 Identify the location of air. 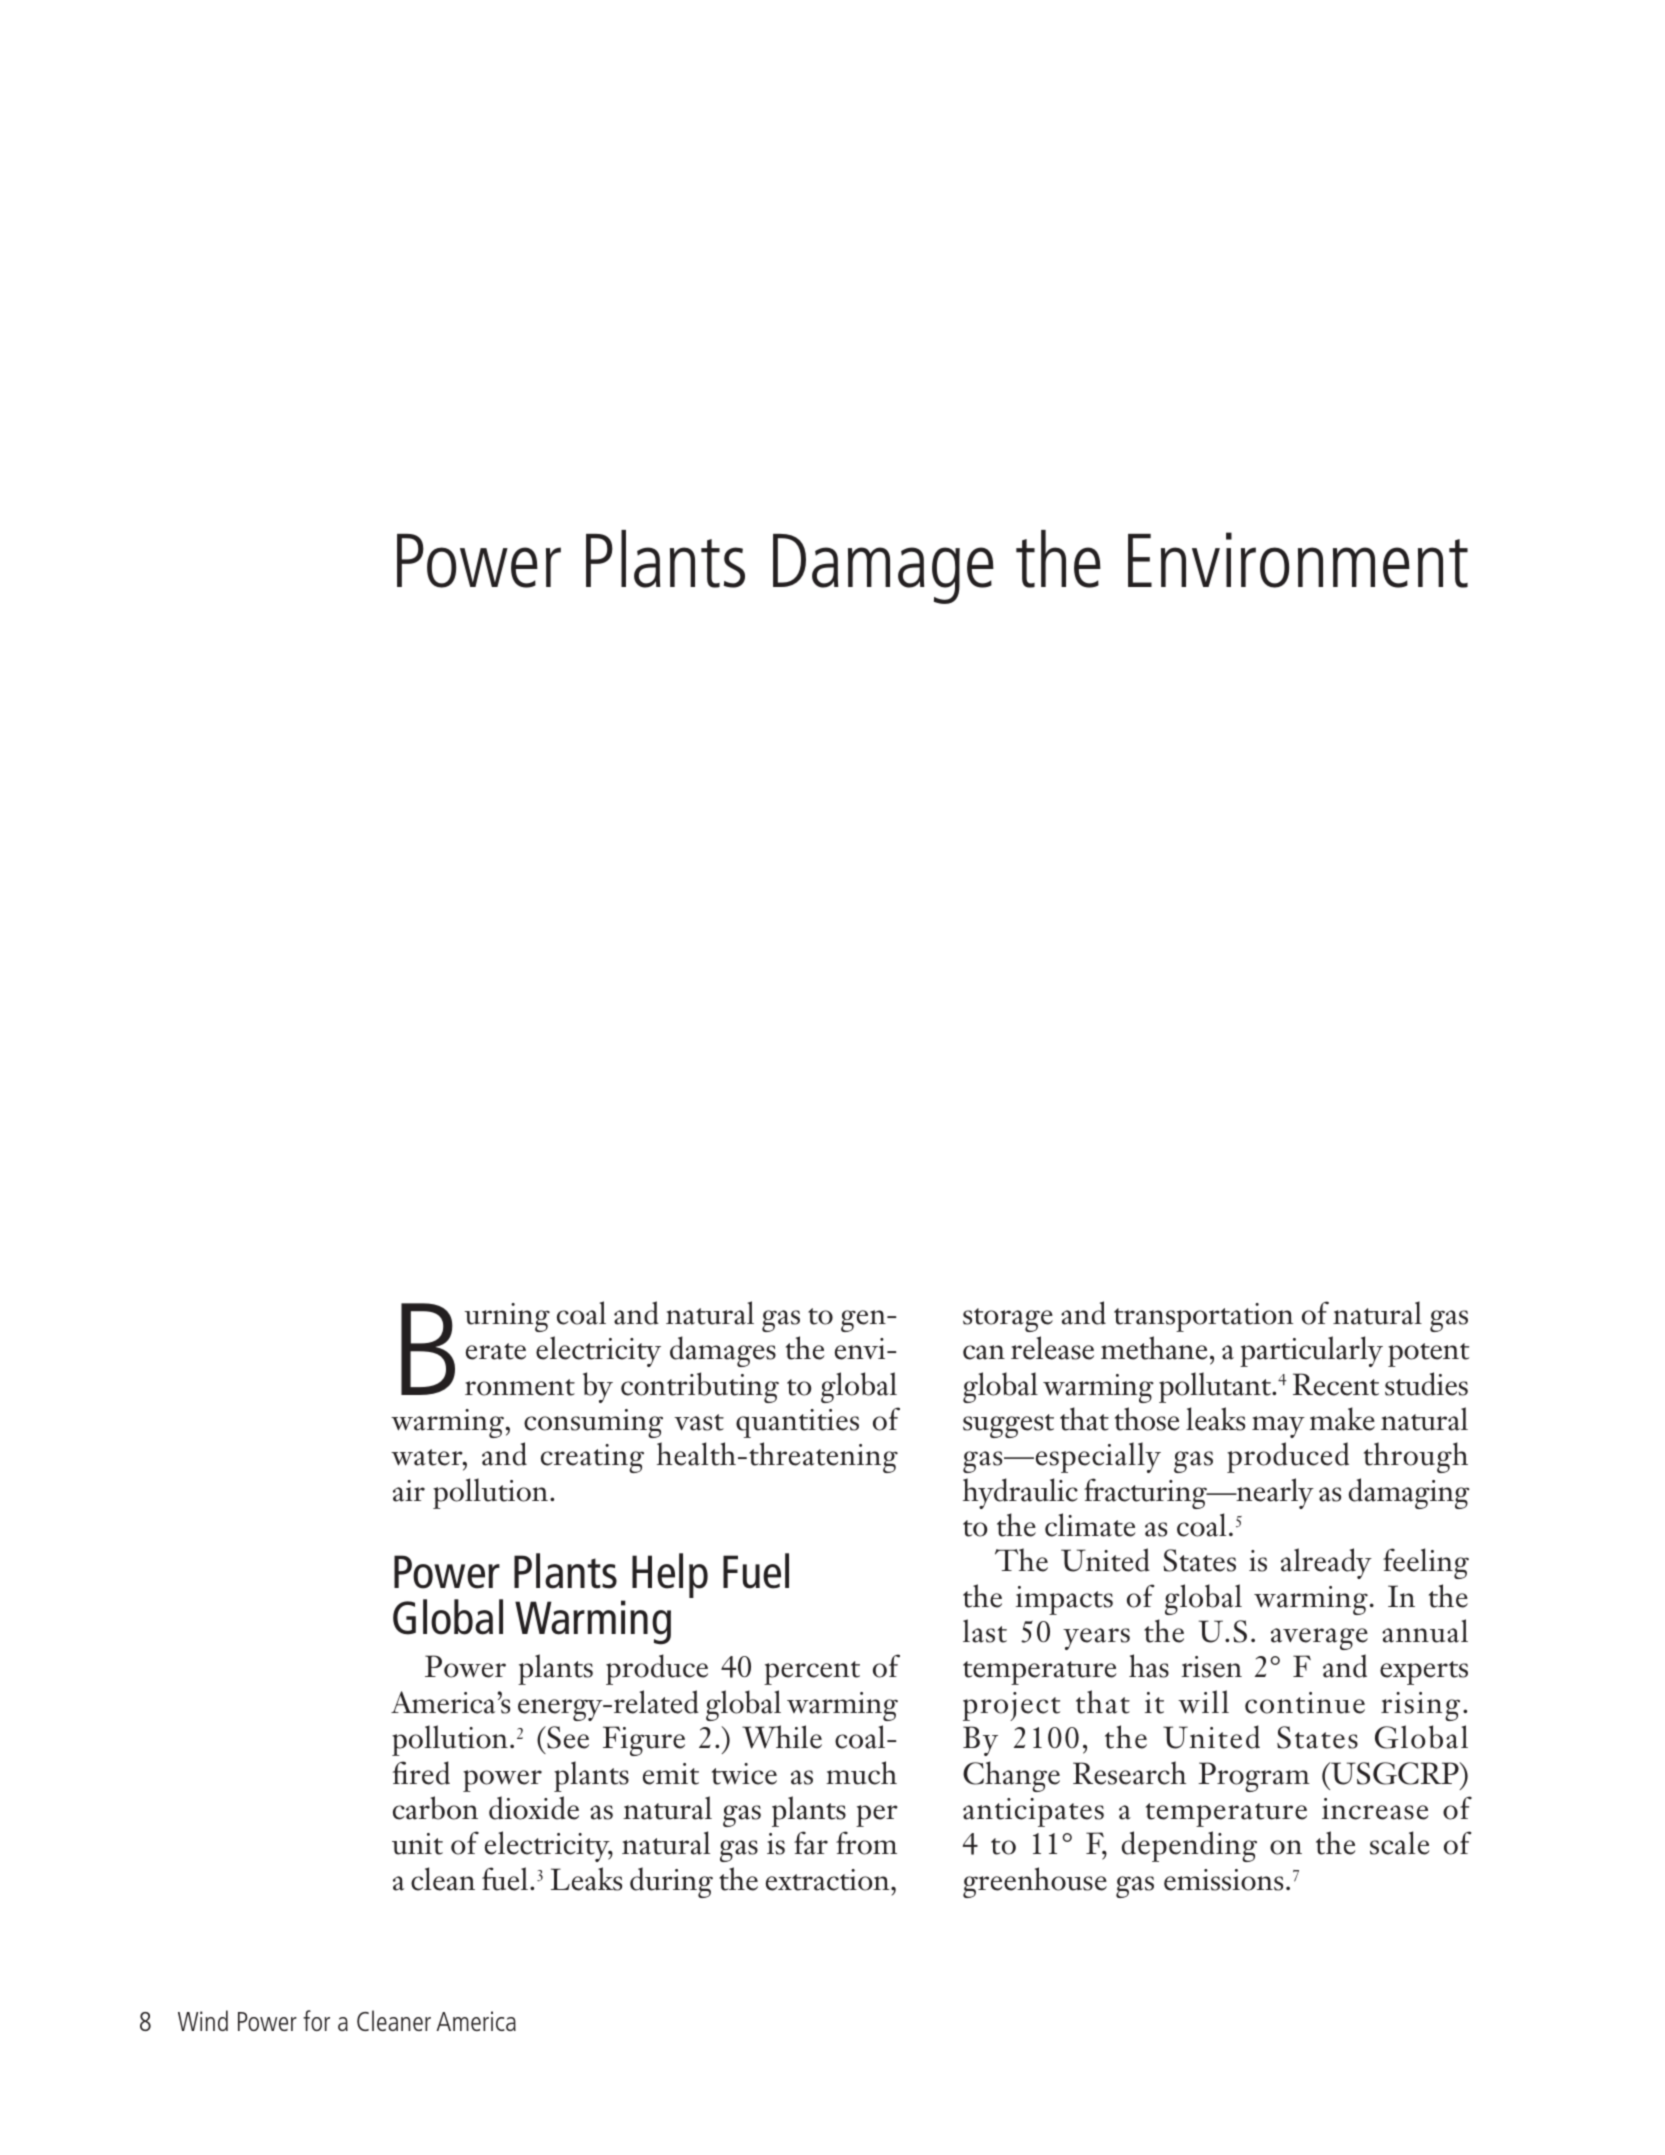
(409, 1491).
